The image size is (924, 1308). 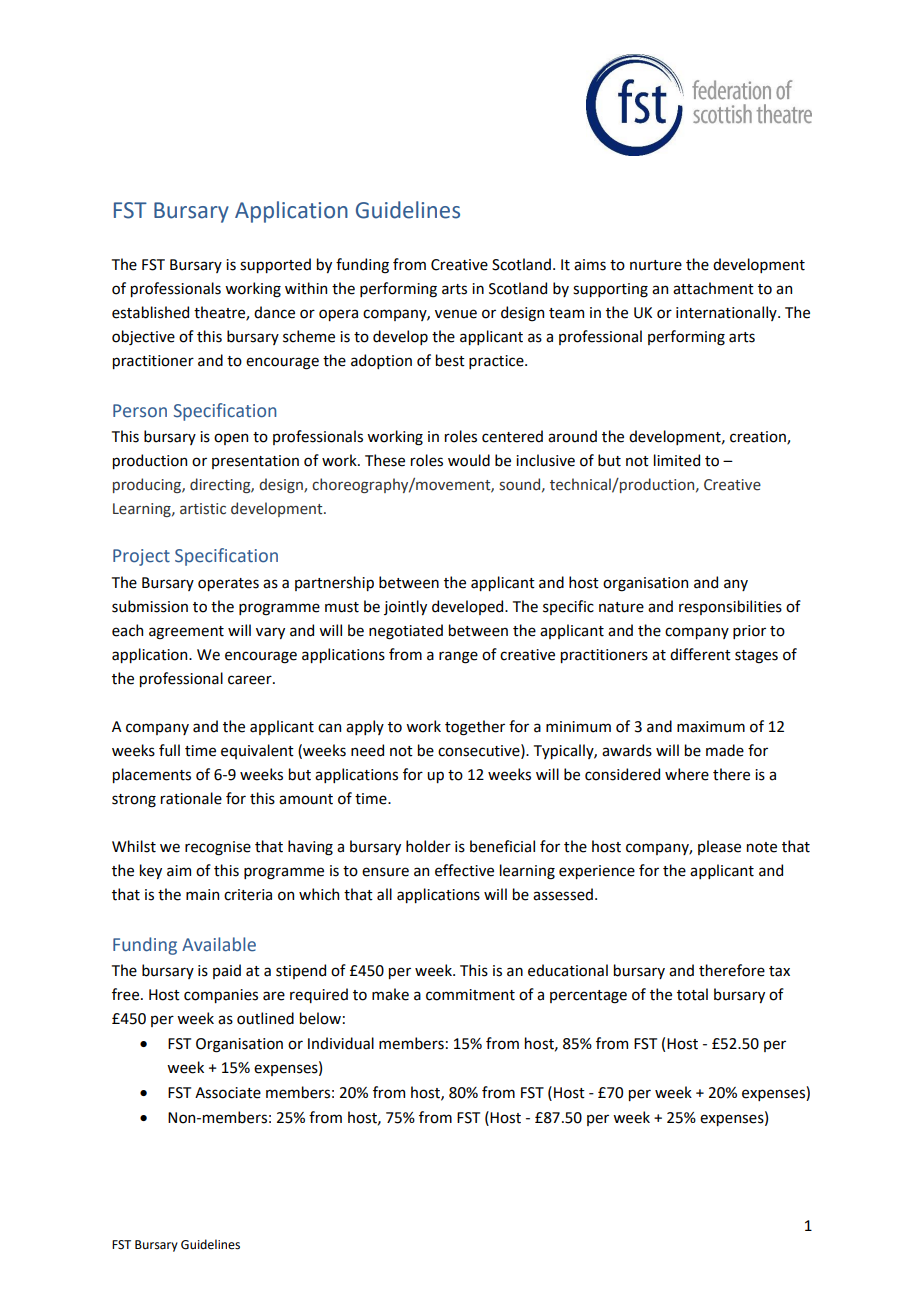 I want to click on artistic, so click(x=203, y=509).
